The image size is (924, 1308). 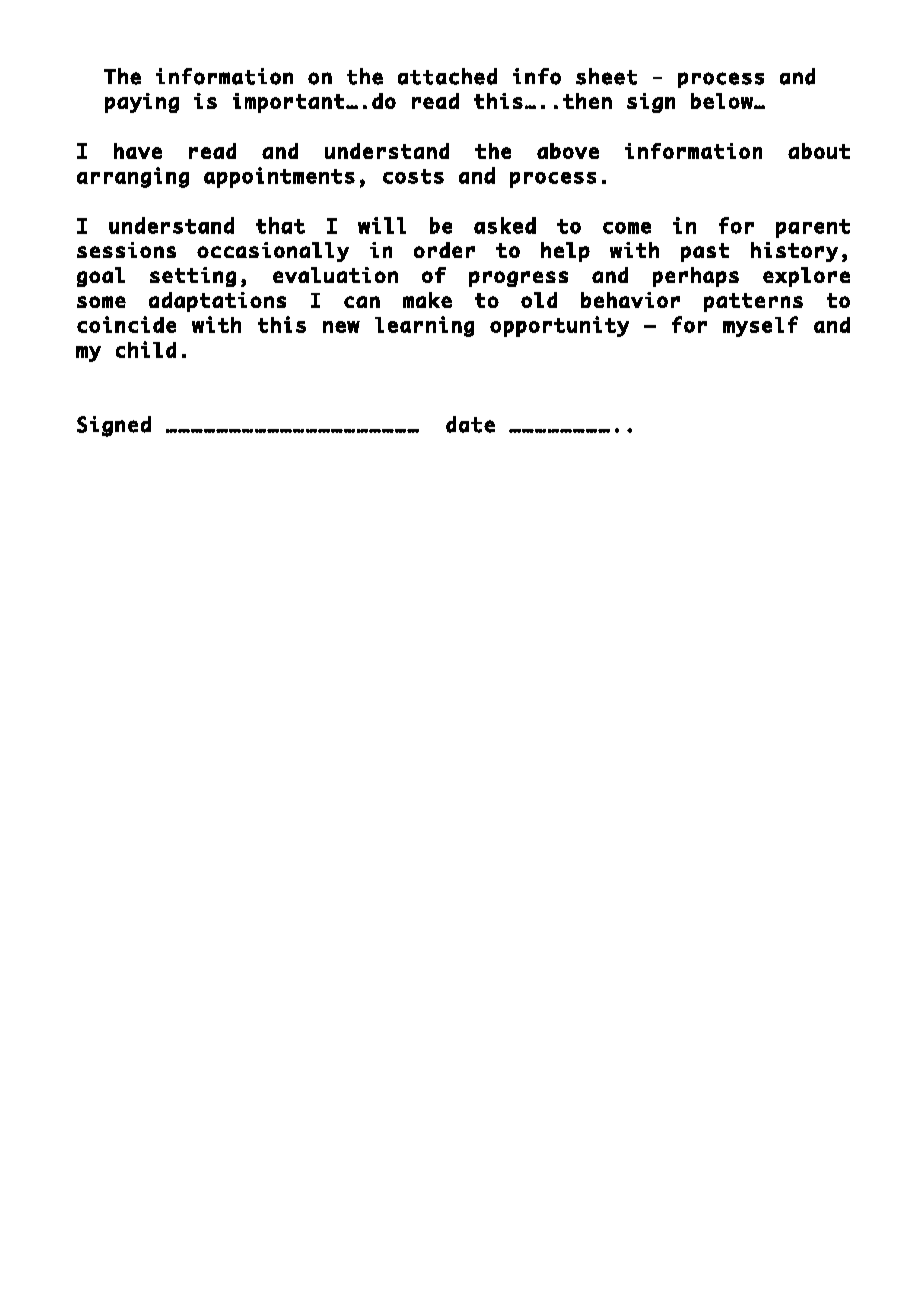 What do you see at coordinates (470, 424) in the screenshot?
I see `date` at bounding box center [470, 424].
